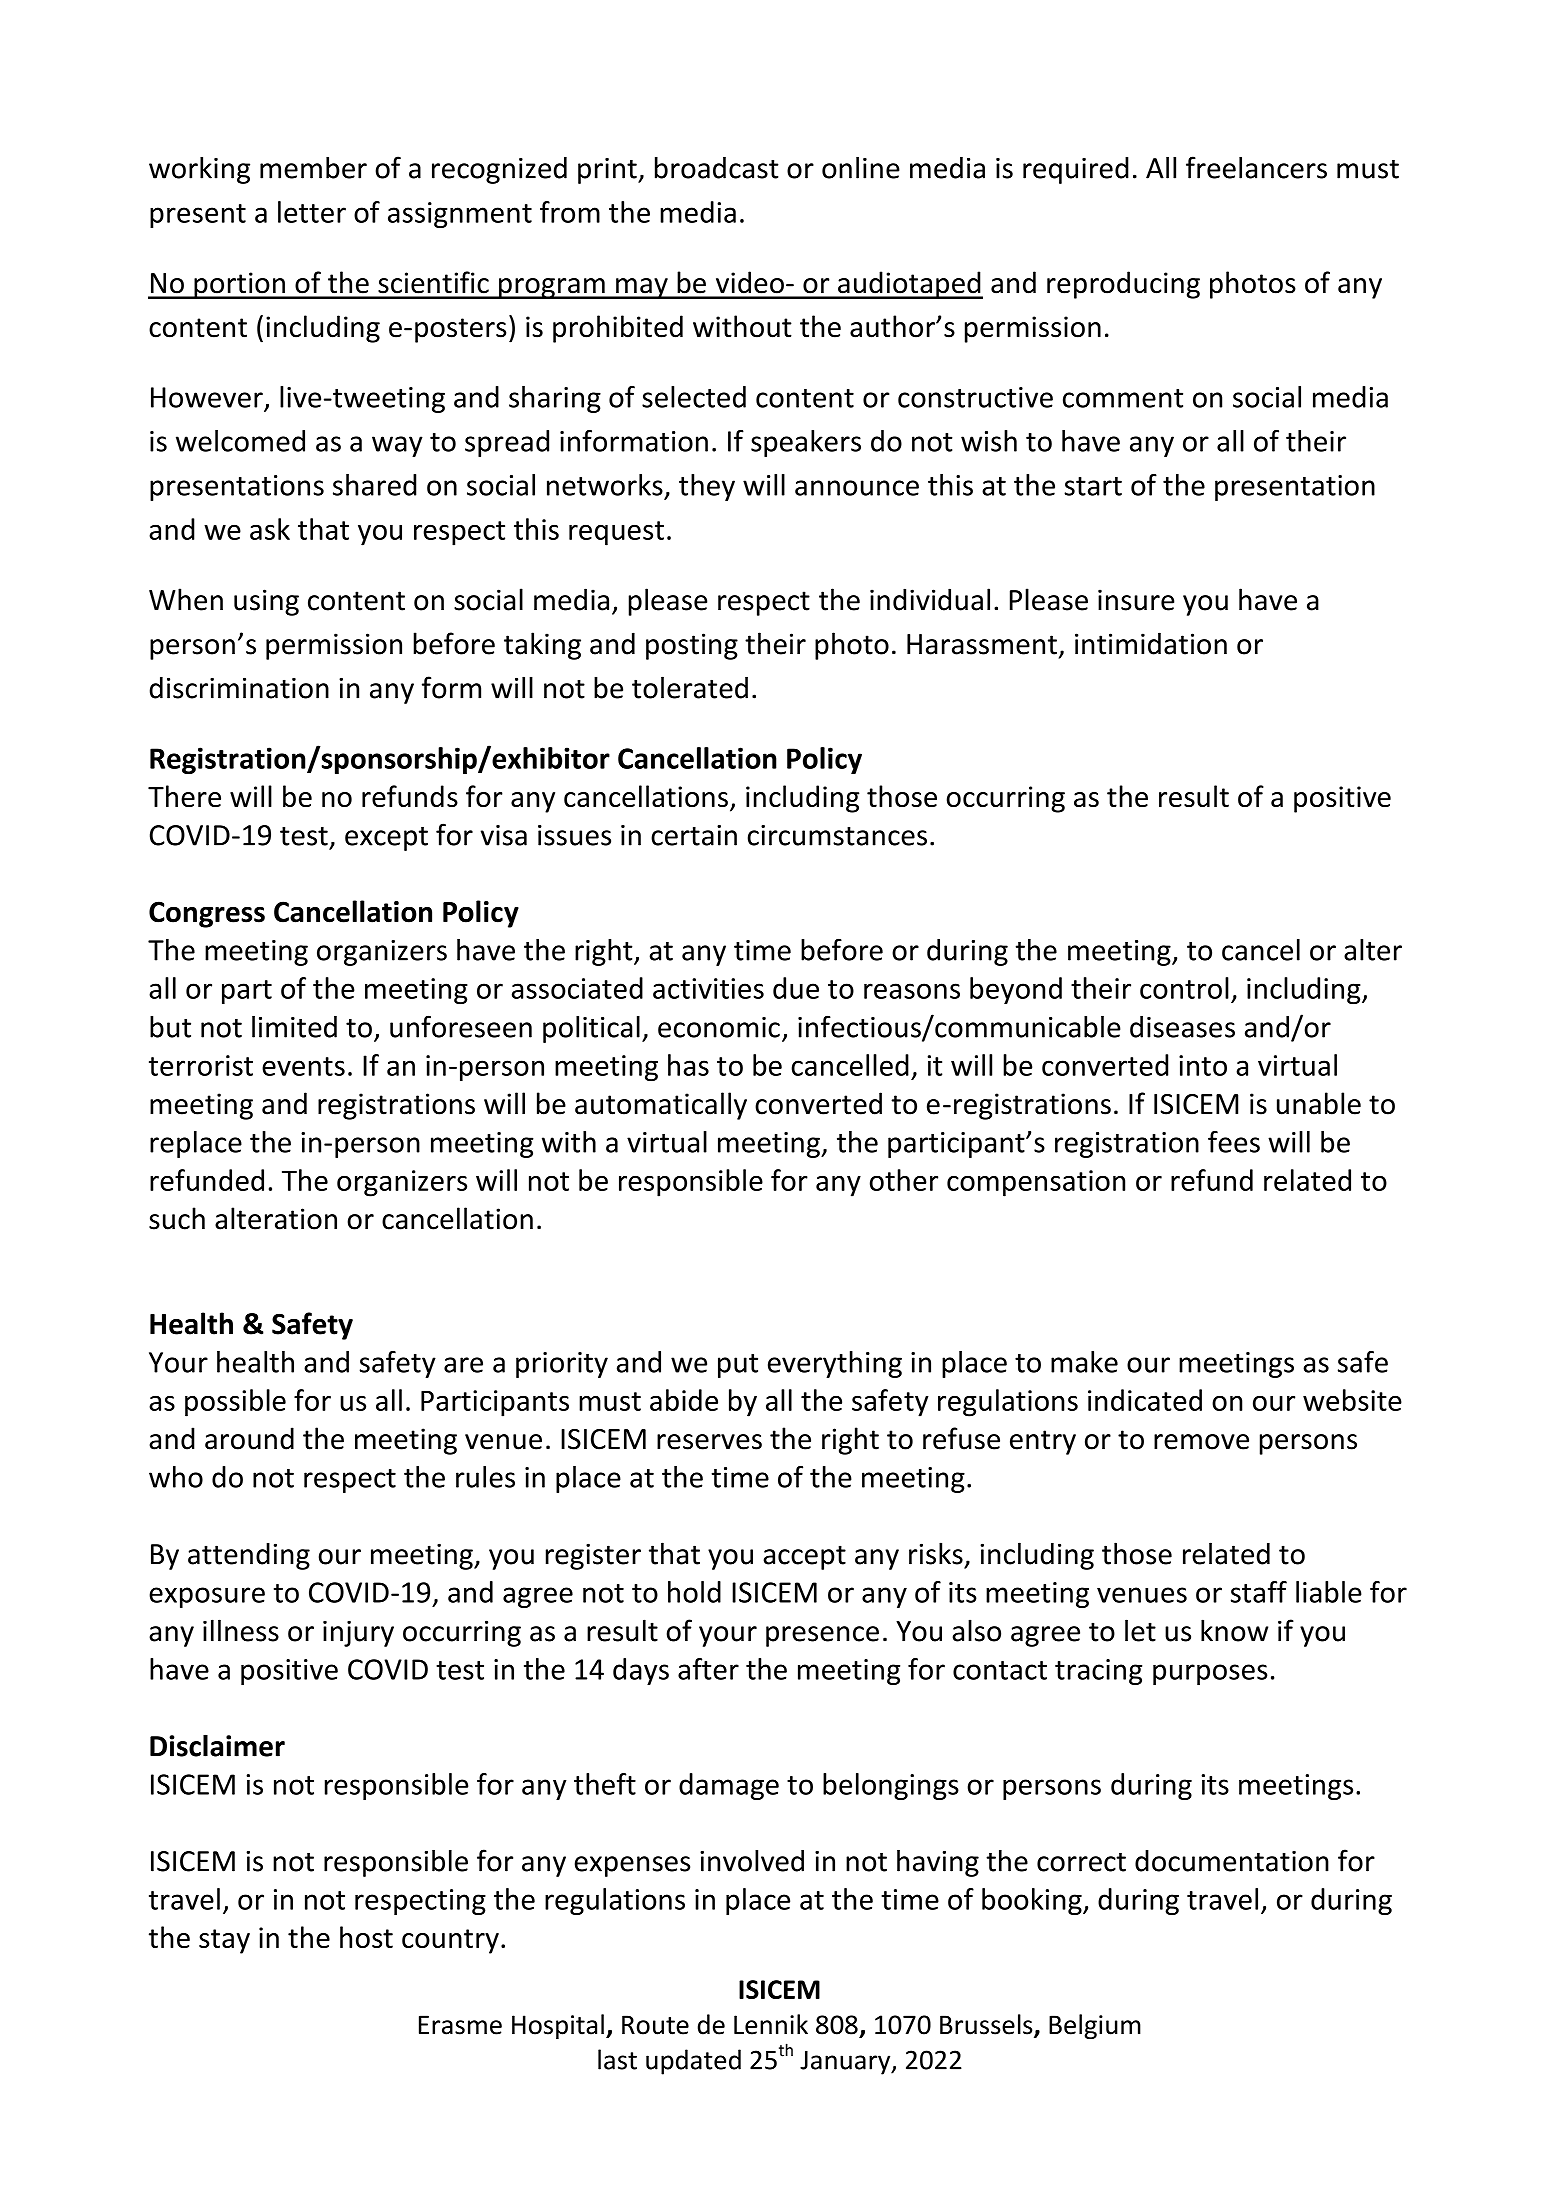 This screenshot has height=2205, width=1559. Describe the element at coordinates (738, 1366) in the screenshot. I see `put` at that location.
